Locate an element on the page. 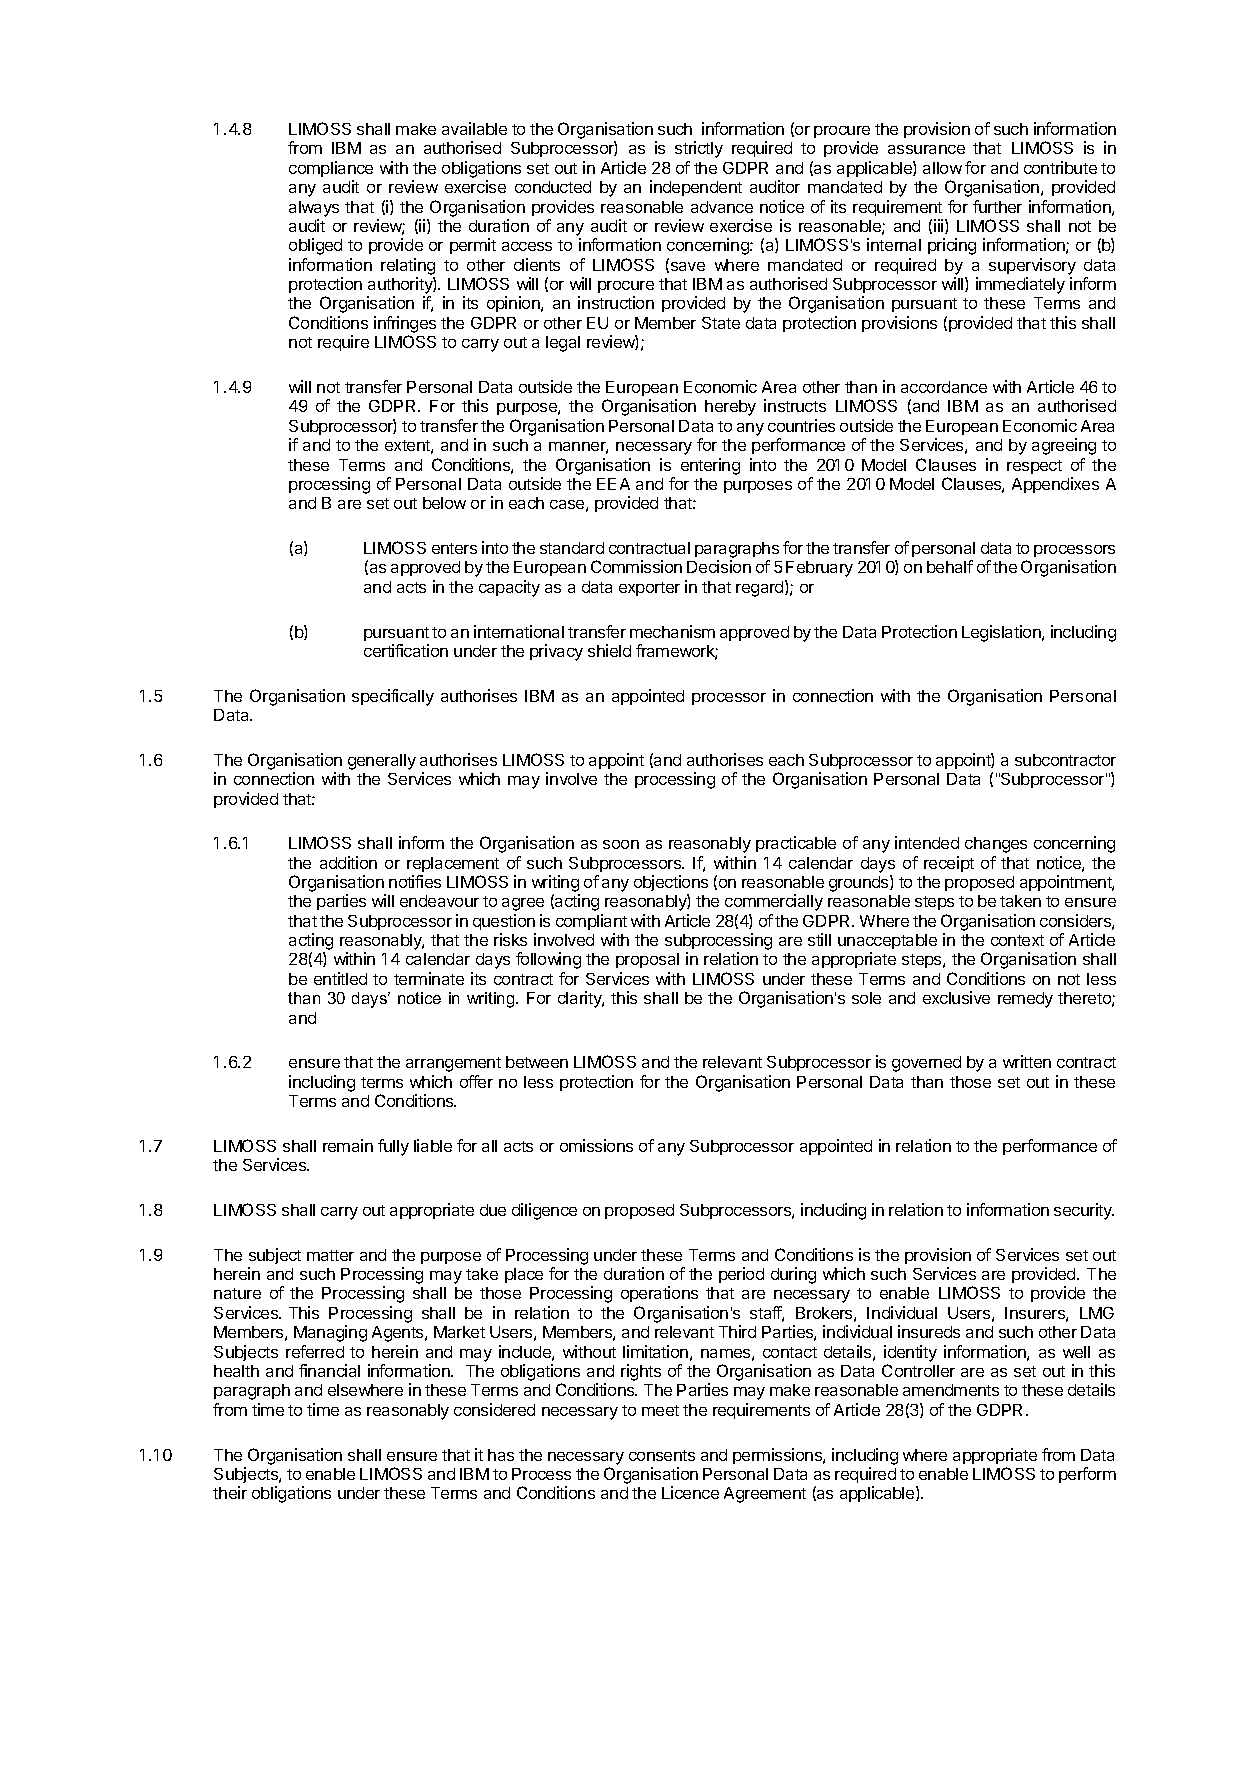 This document has height=1775, width=1256. consents is located at coordinates (662, 1455).
